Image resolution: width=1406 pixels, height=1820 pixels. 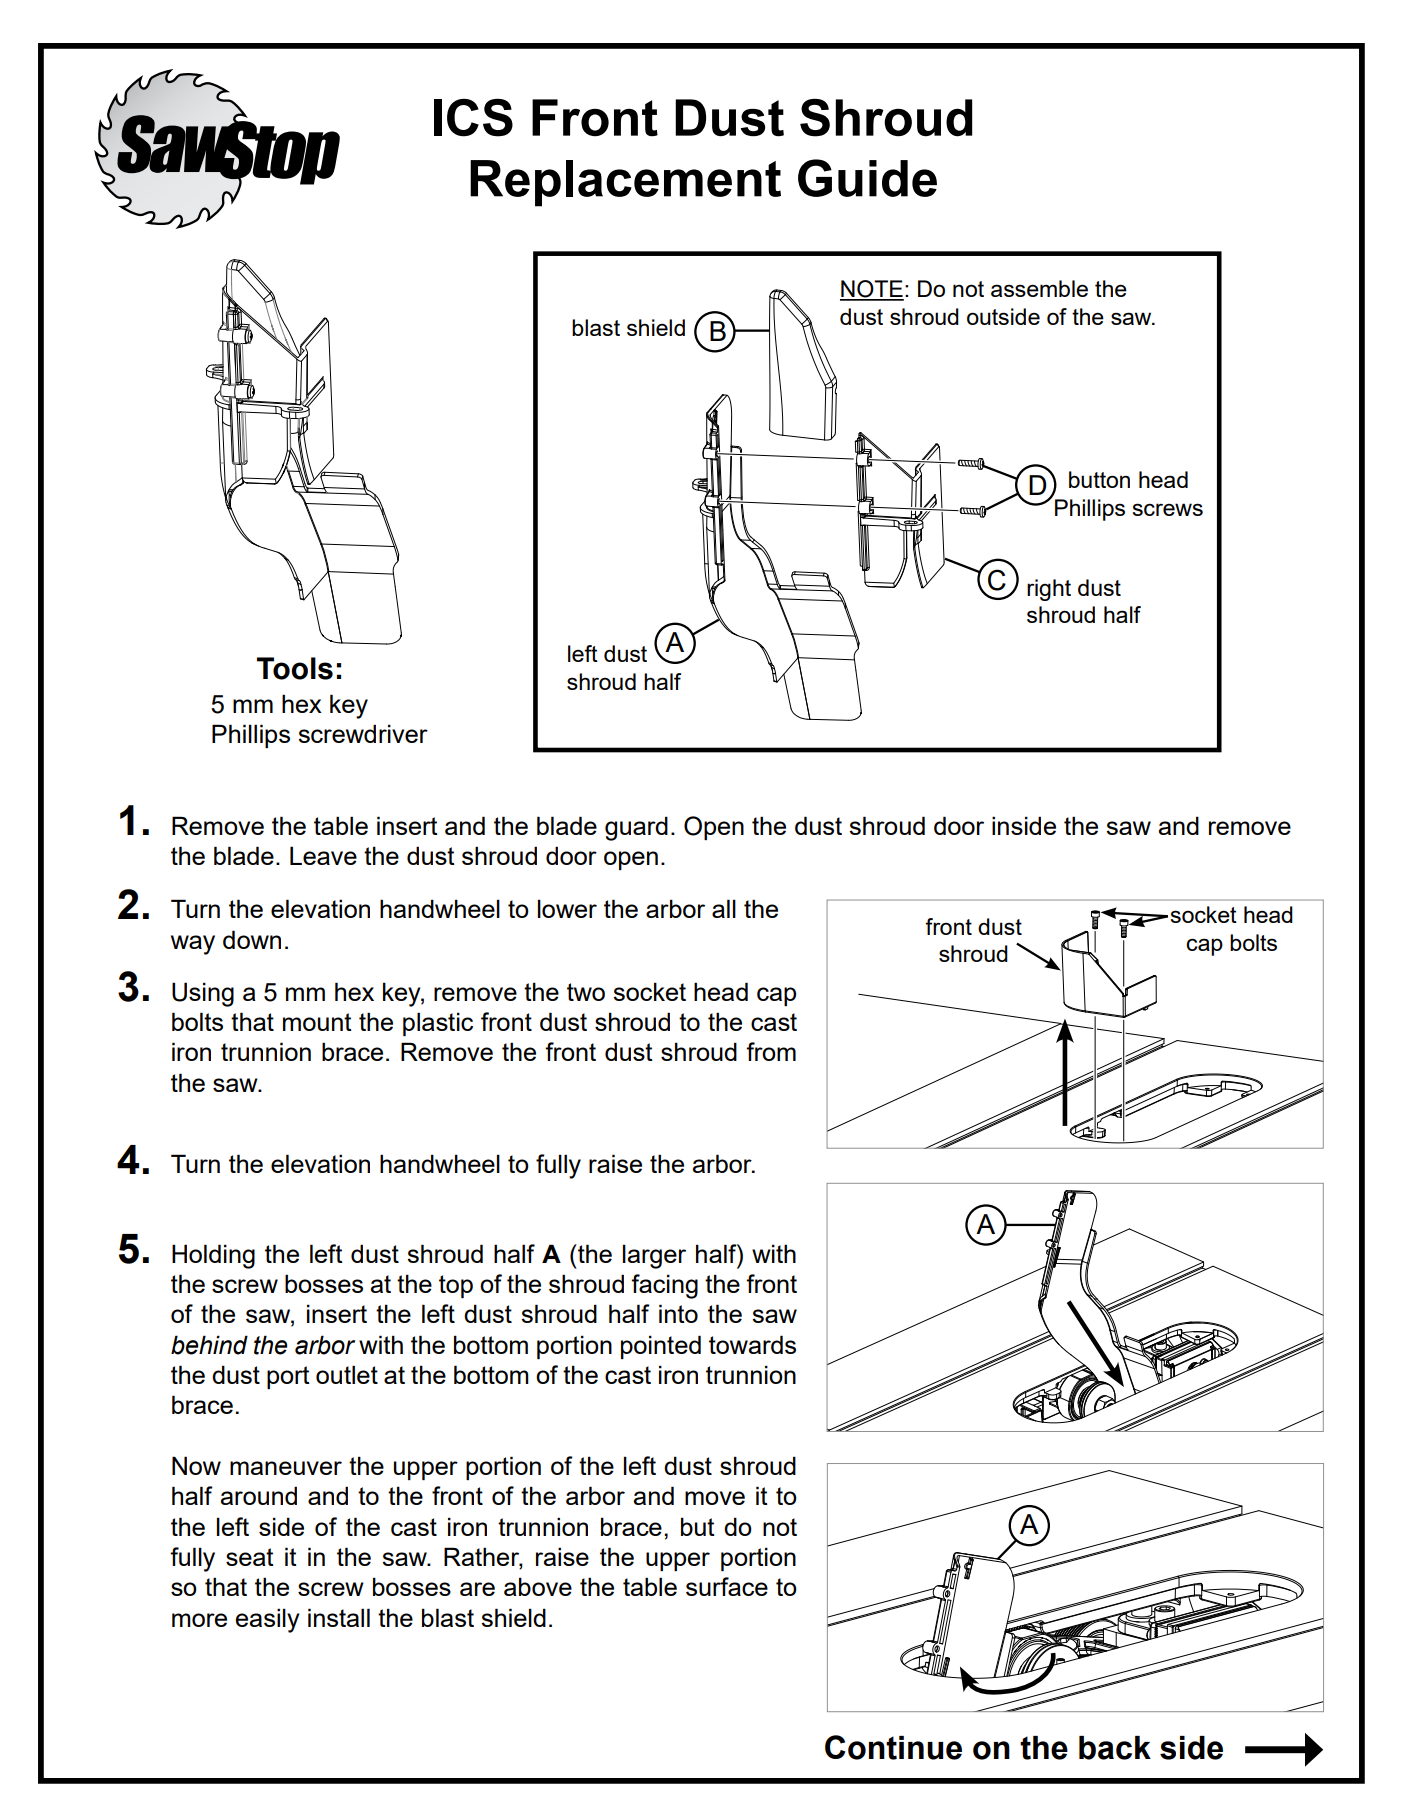 What do you see at coordinates (473, 118) in the document?
I see `ICS` at bounding box center [473, 118].
